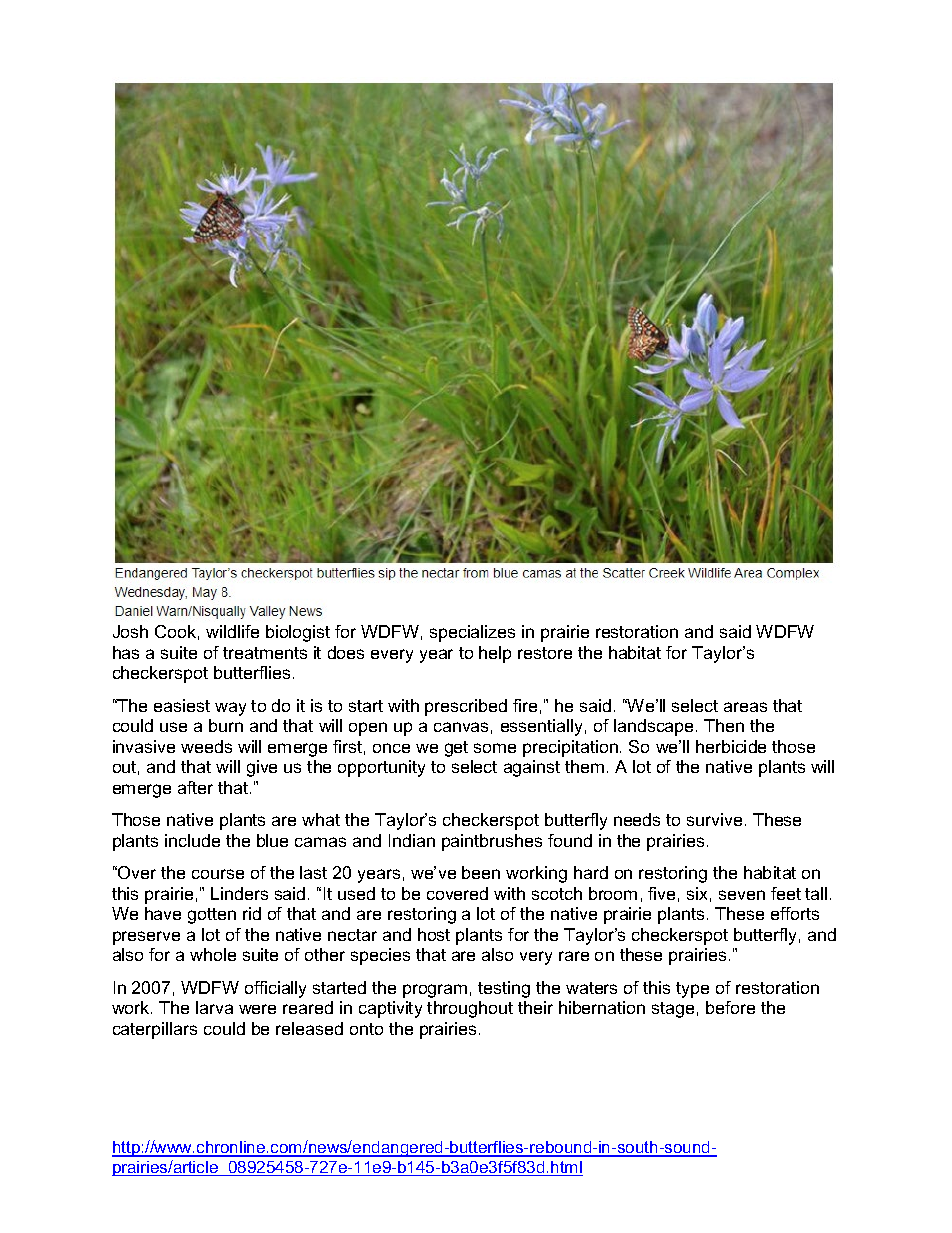  I want to click on include, so click(192, 840).
